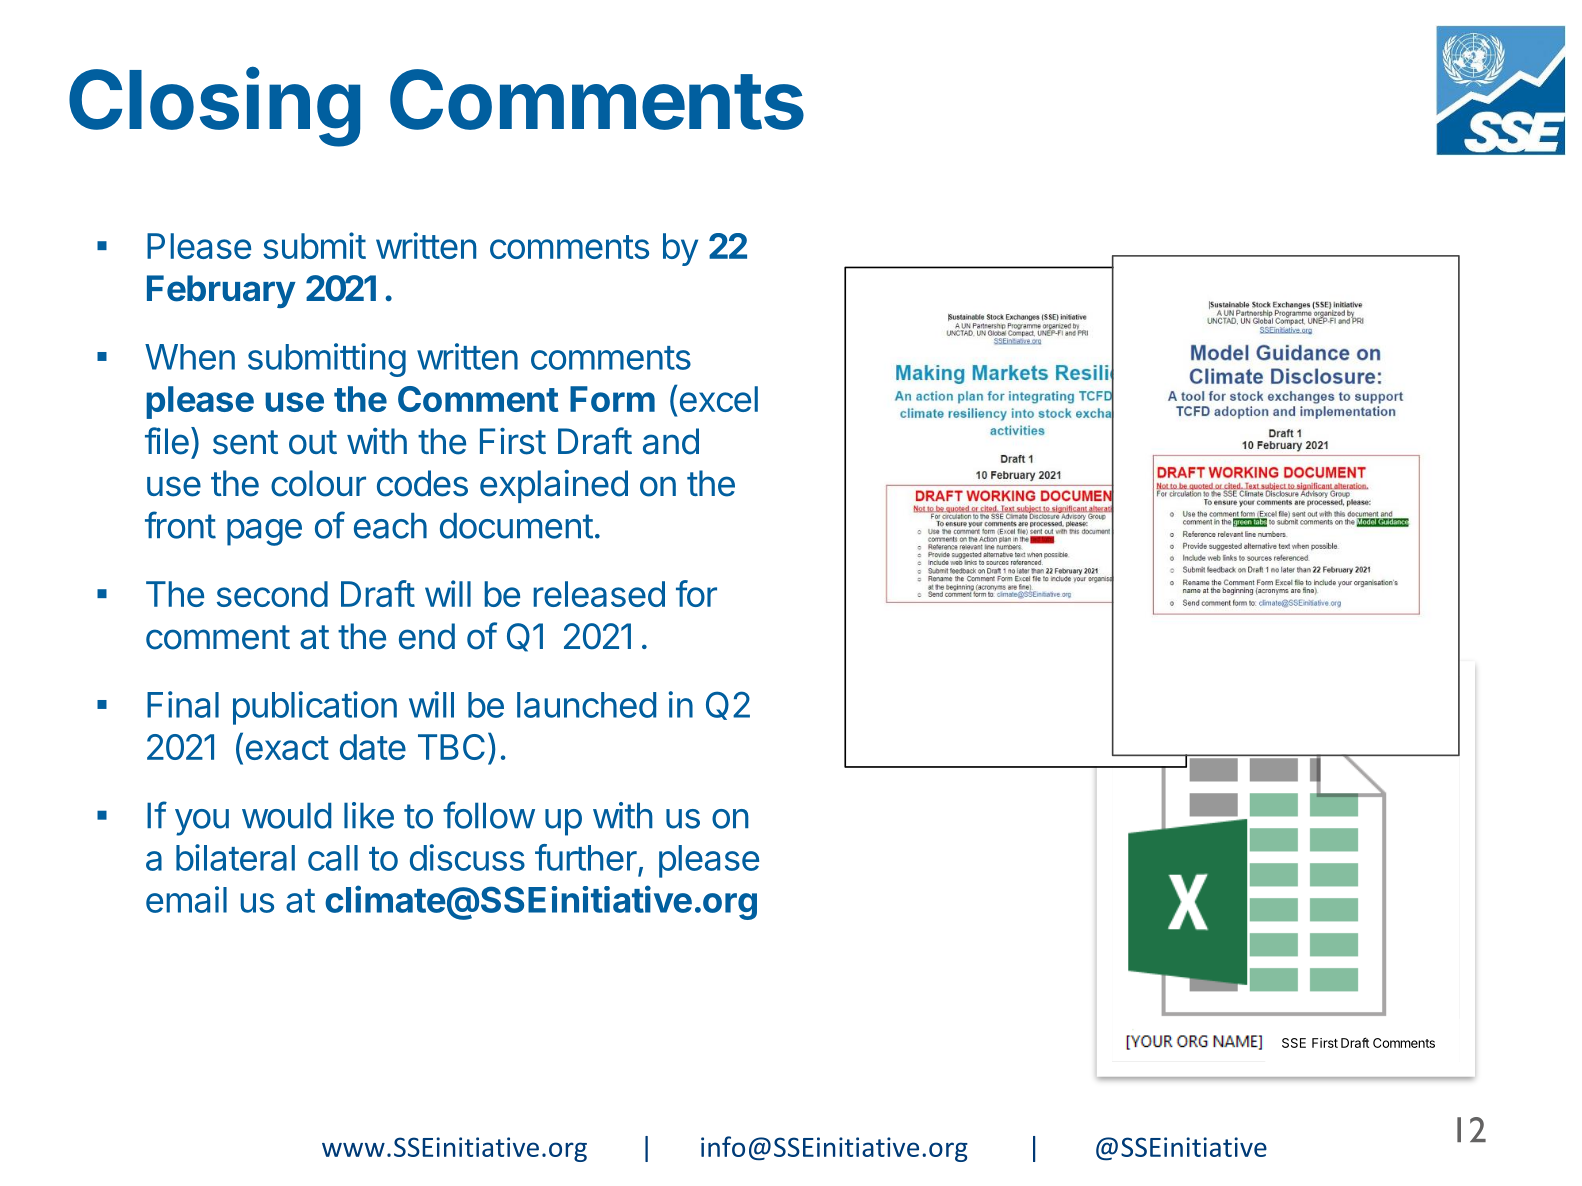 This screenshot has width=1582, height=1186. What do you see at coordinates (422, 483) in the screenshot?
I see `codes` at bounding box center [422, 483].
